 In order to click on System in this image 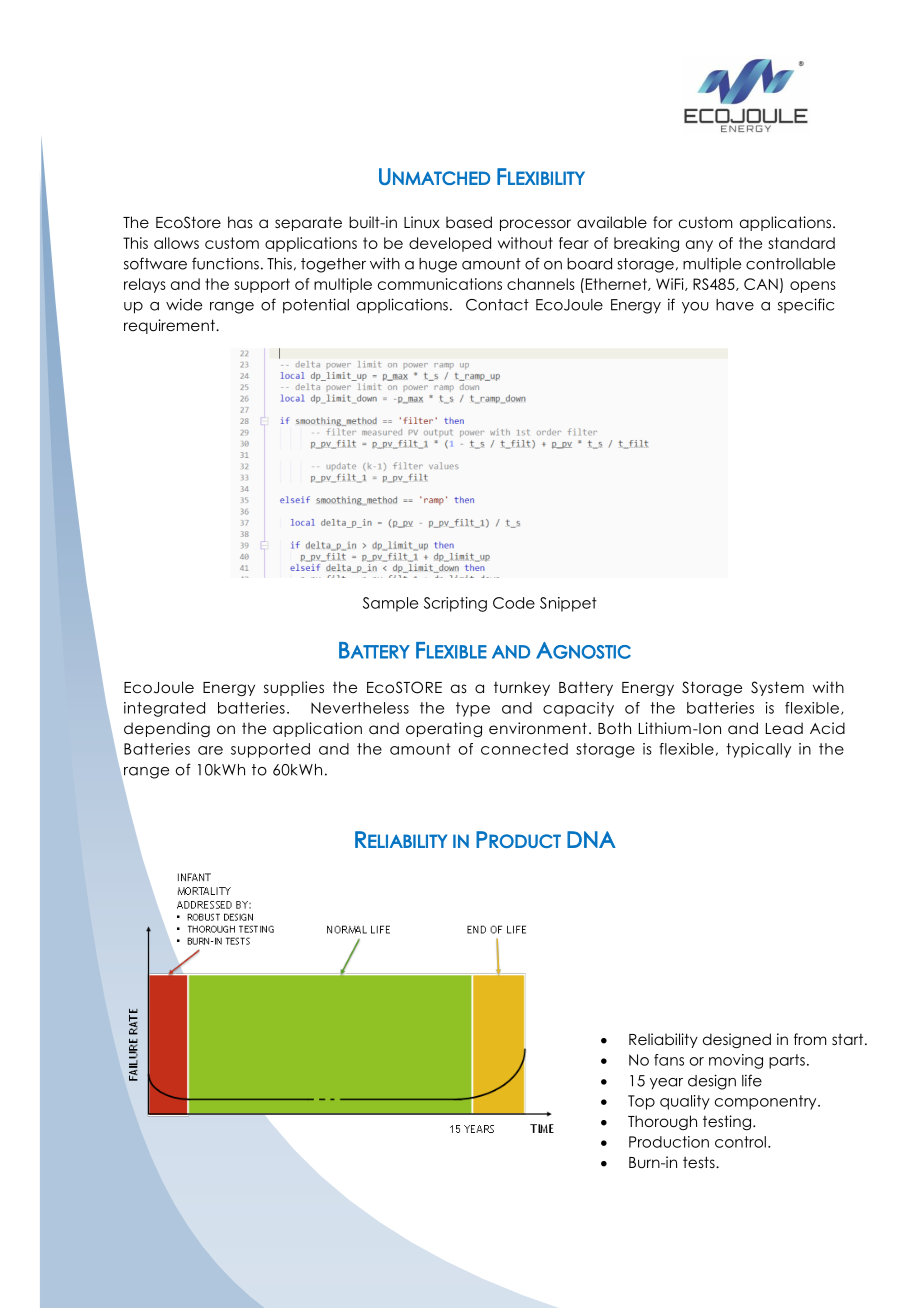, I will do `click(777, 688)`.
